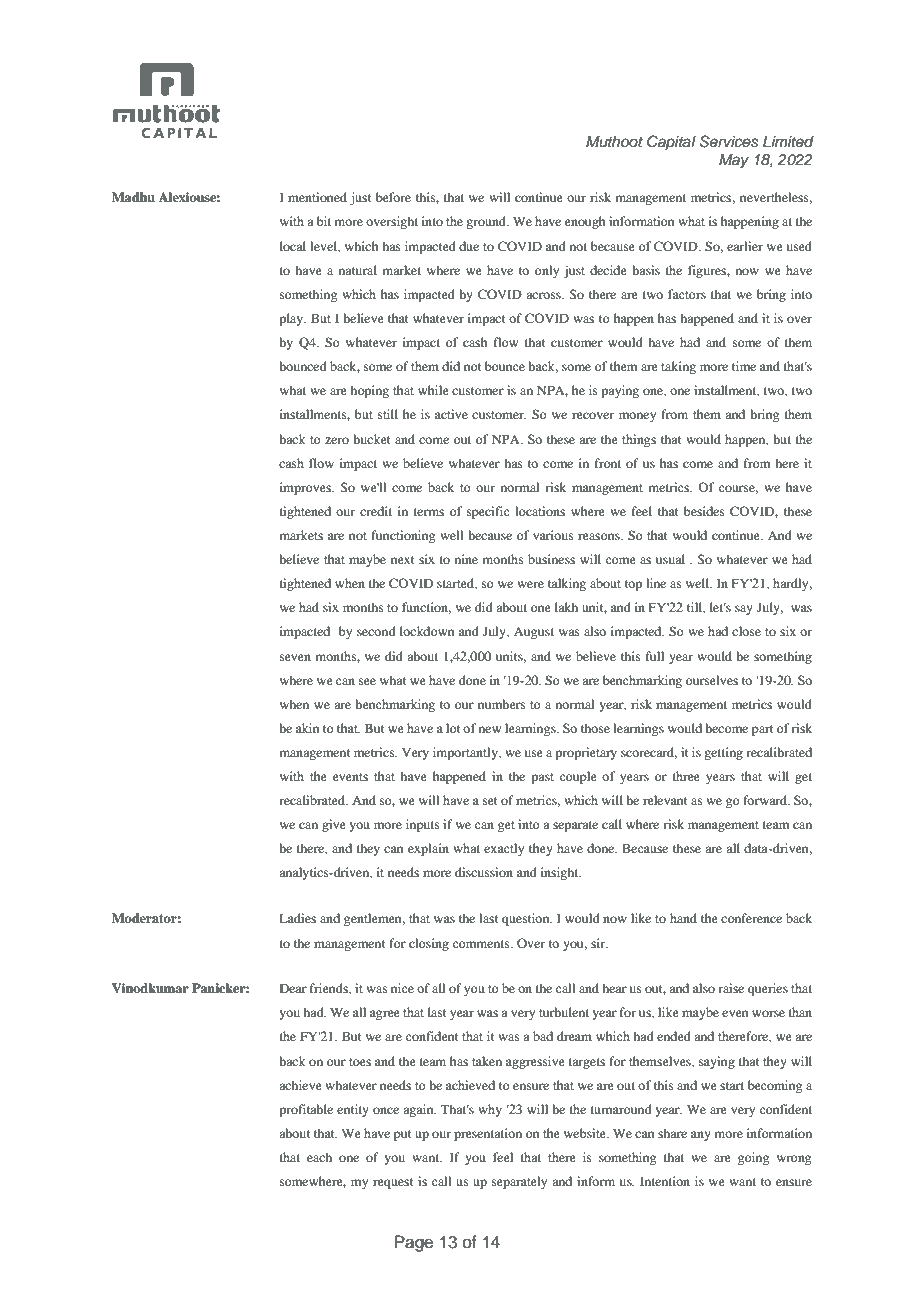 The image size is (924, 1307). What do you see at coordinates (712, 680) in the screenshot?
I see `ourselves` at bounding box center [712, 680].
